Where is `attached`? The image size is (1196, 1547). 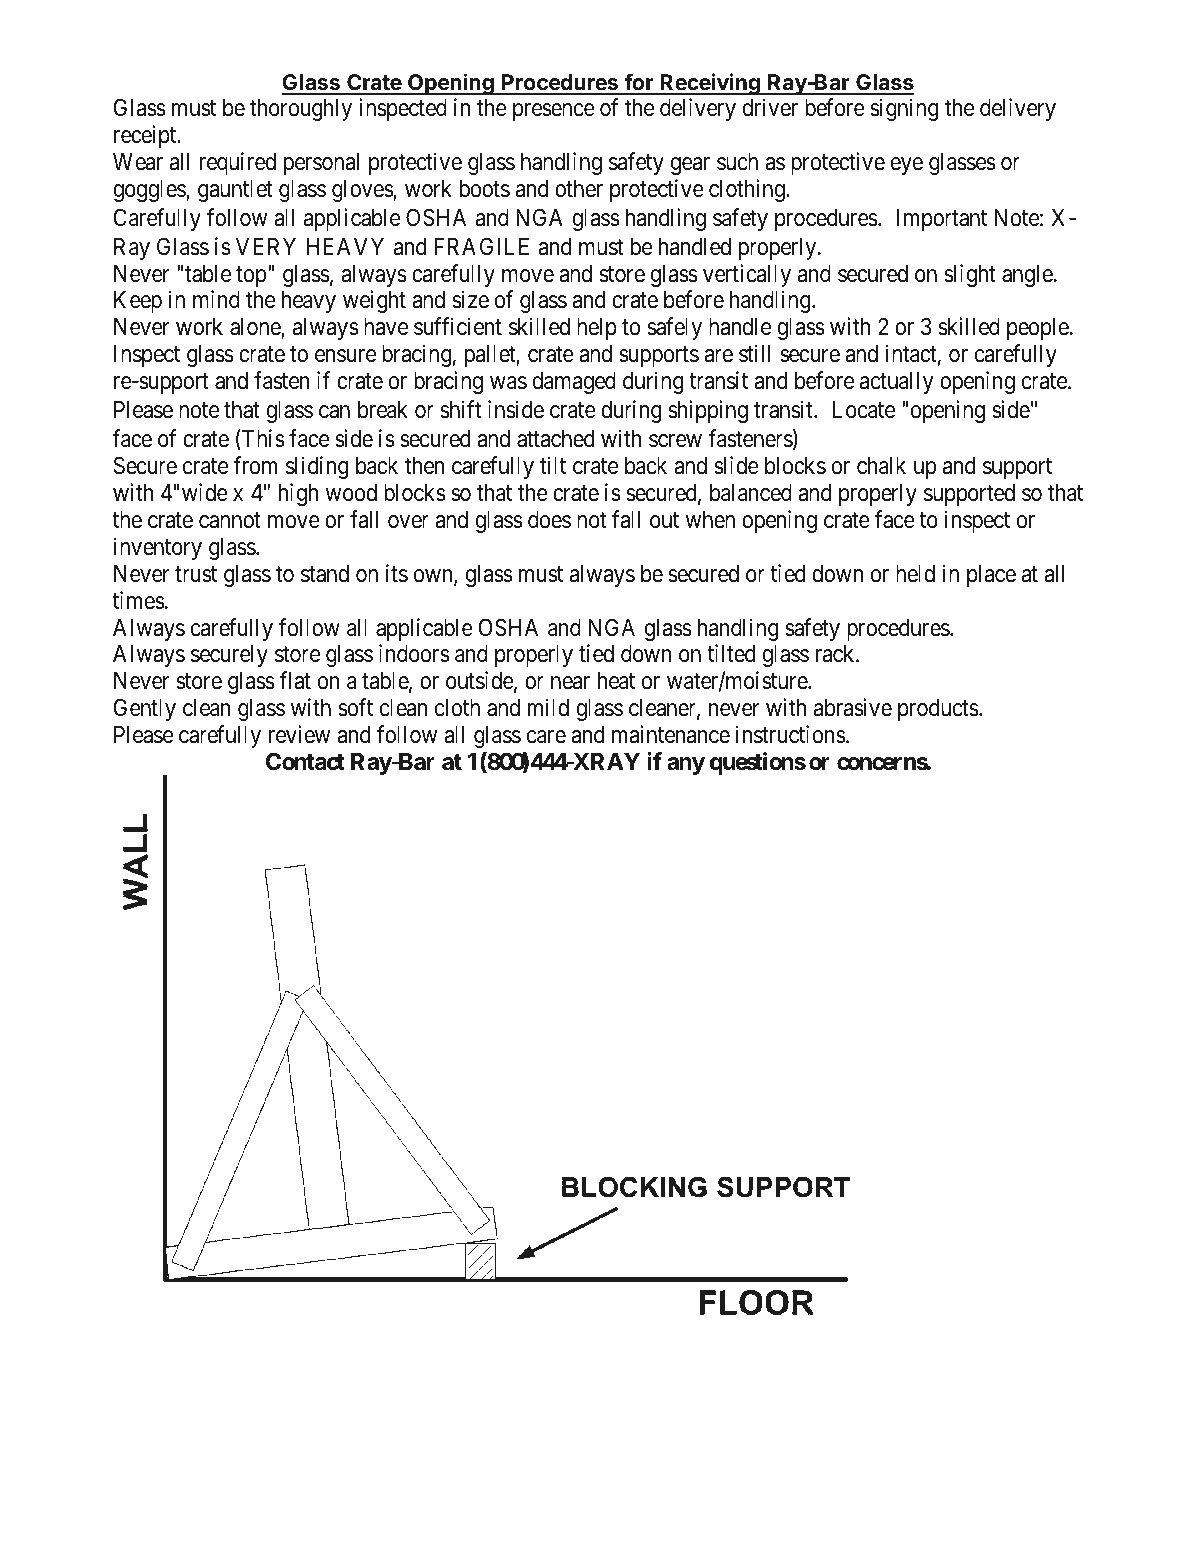 attached is located at coordinates (555, 439).
